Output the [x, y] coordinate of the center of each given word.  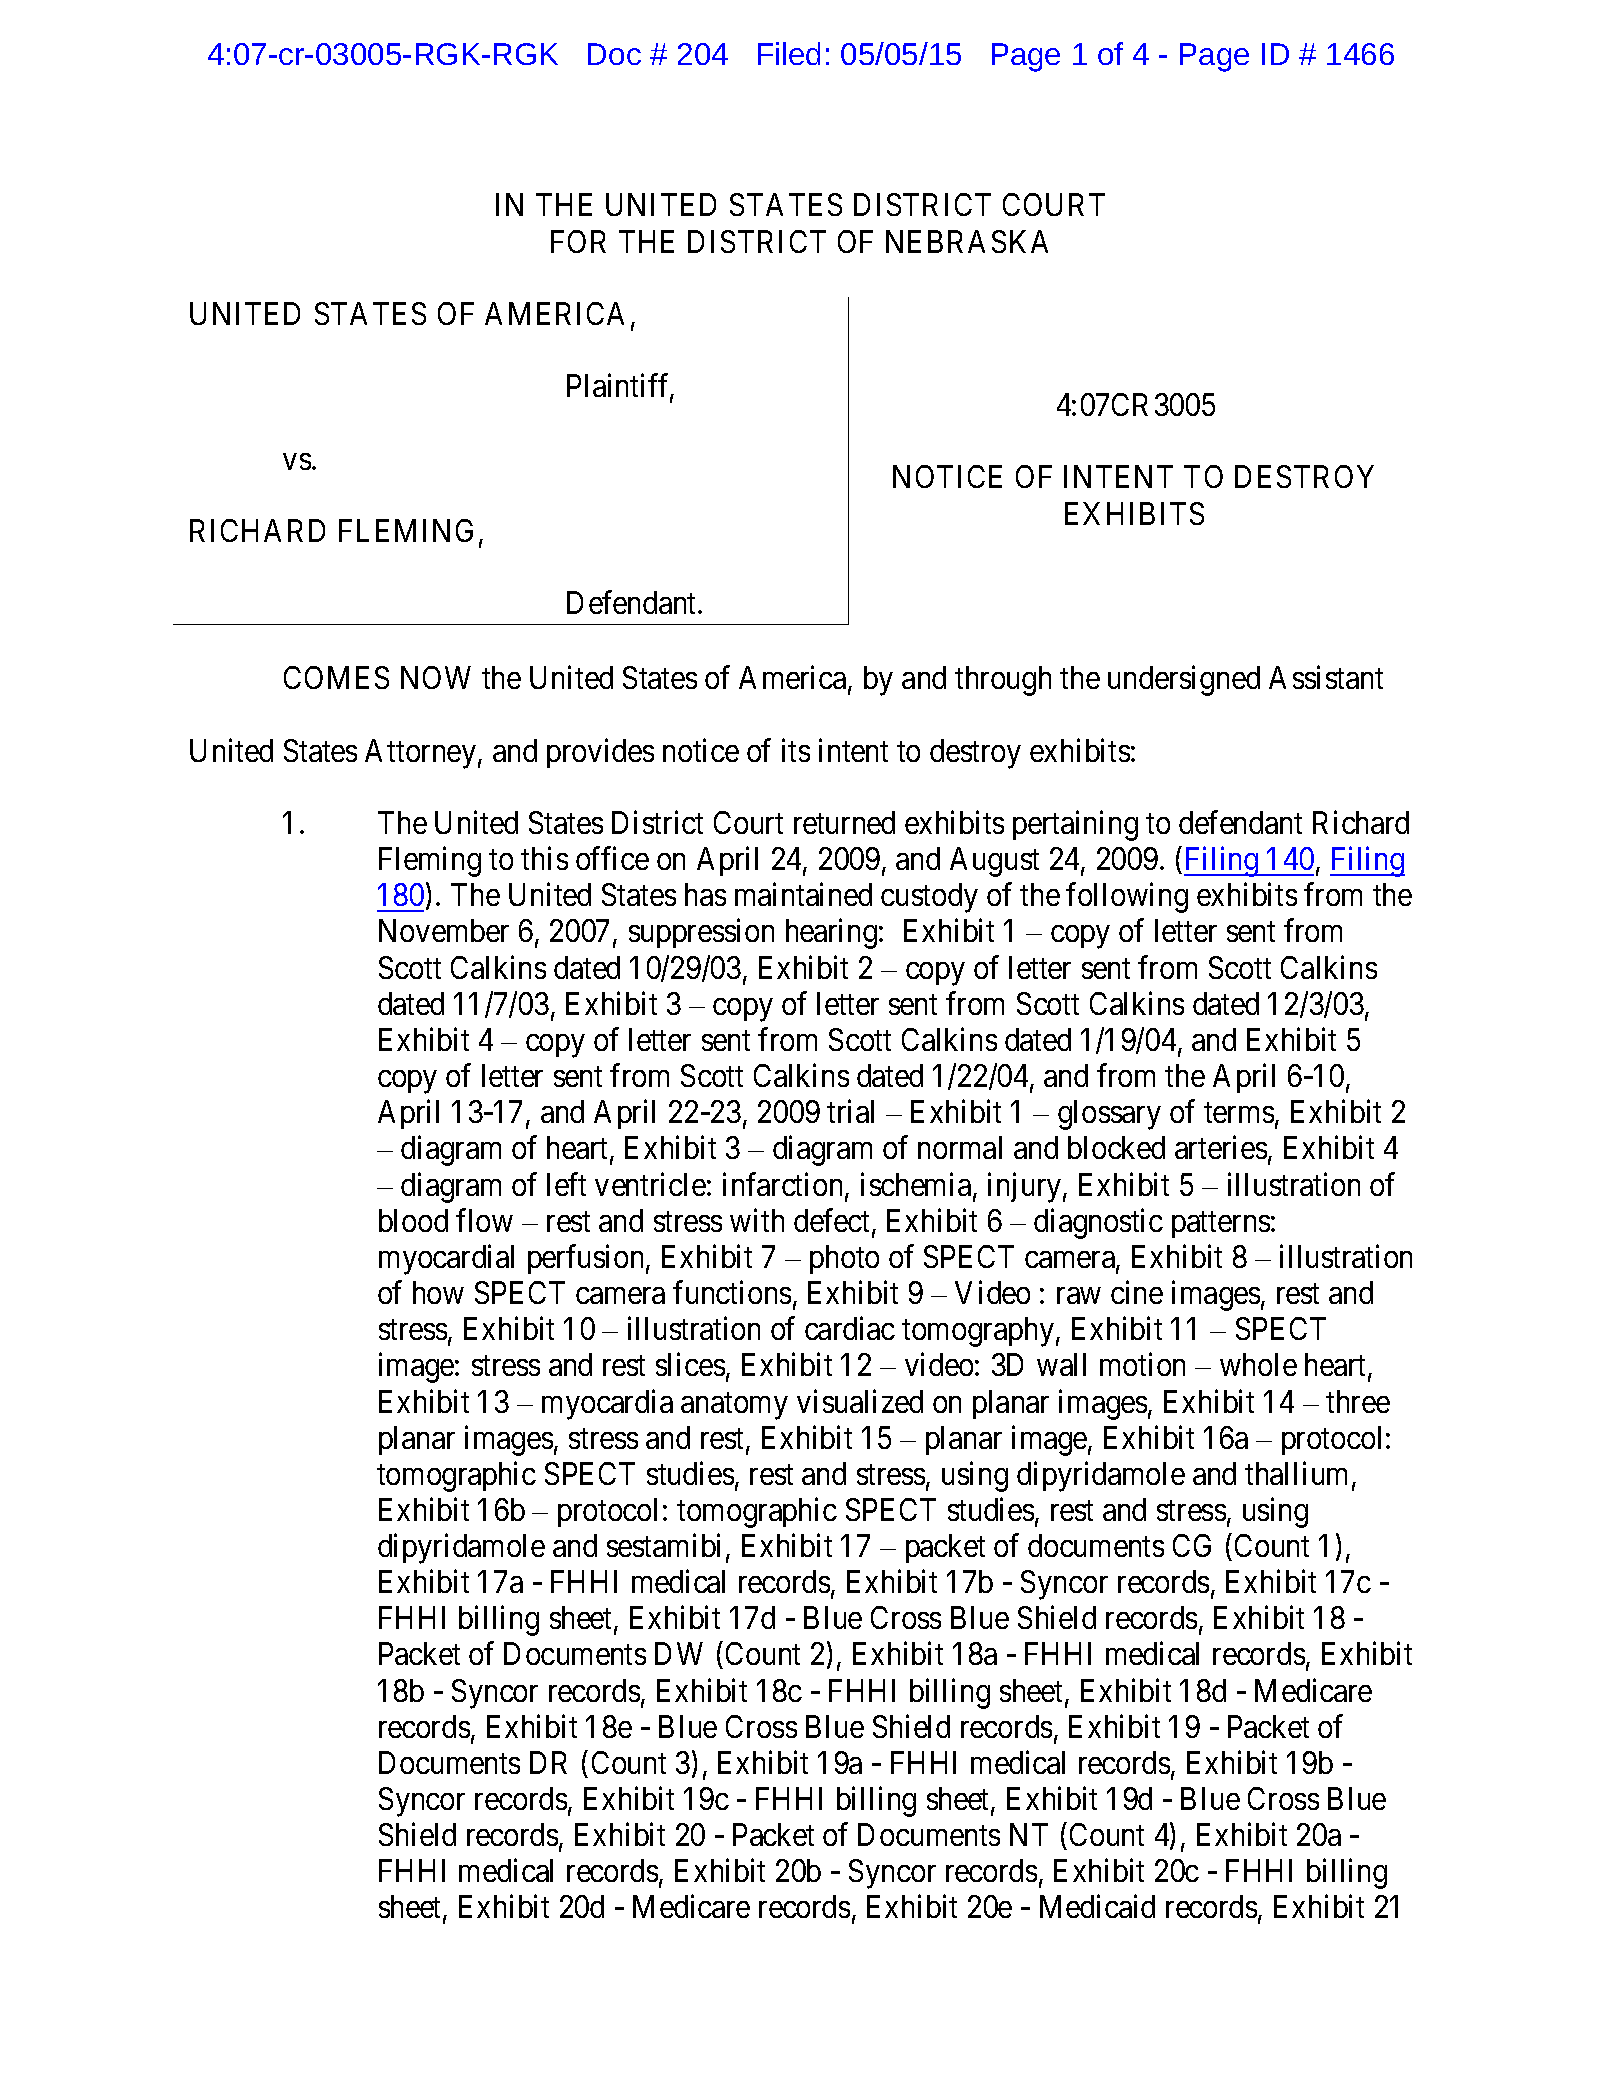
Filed [789, 53]
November [444, 930]
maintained [803, 894]
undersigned [1184, 681]
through [1003, 681]
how [438, 1292]
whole [1258, 1364]
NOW [436, 677]
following [1127, 898]
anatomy [734, 1406]
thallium [1299, 1474]
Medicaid [1097, 1906]
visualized [860, 1401]
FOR [578, 241]
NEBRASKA [967, 241]
